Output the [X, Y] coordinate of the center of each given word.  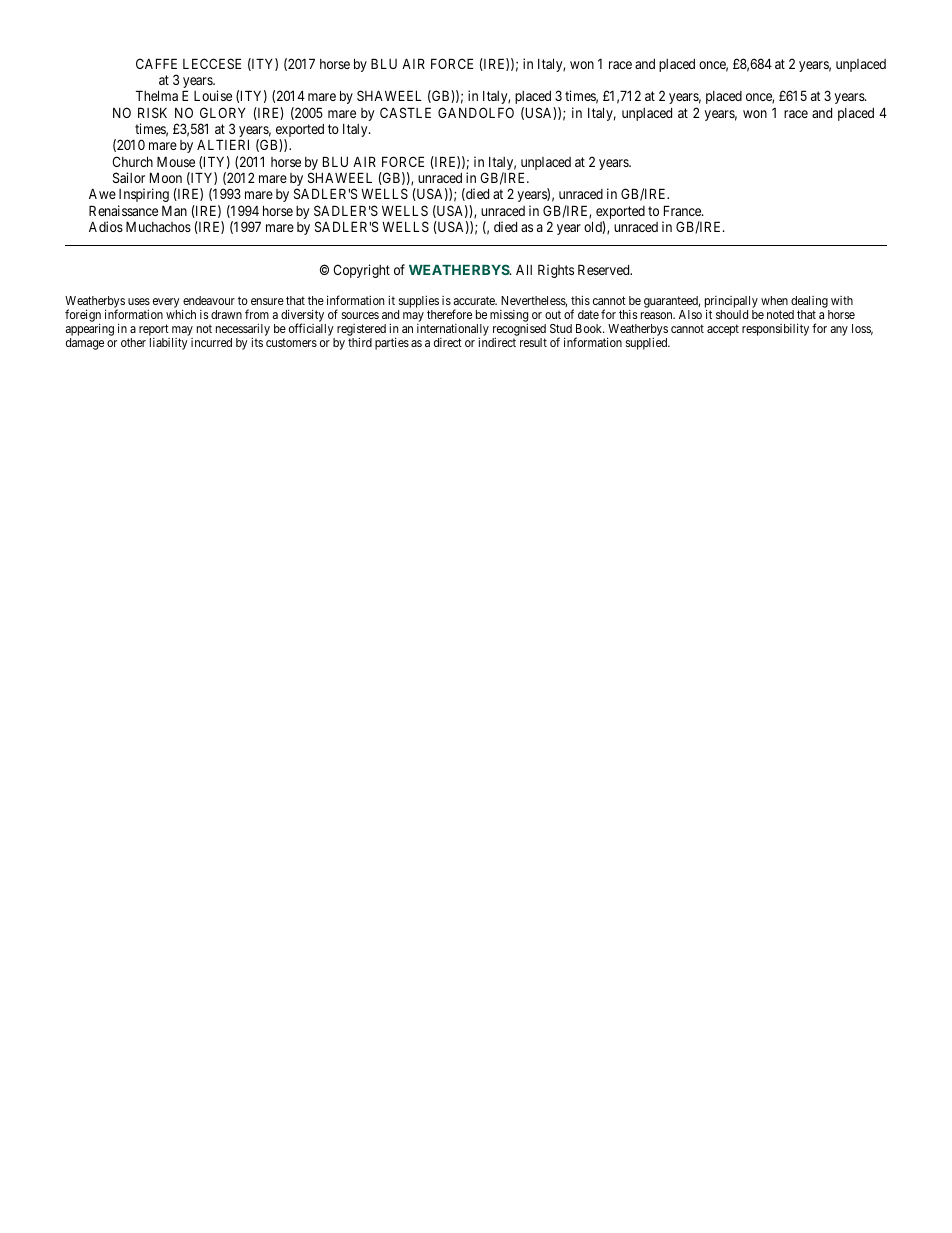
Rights [556, 271]
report [154, 331]
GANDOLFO [476, 112]
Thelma [157, 95]
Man [174, 210]
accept [723, 330]
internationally [453, 331]
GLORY [223, 112]
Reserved [605, 269]
